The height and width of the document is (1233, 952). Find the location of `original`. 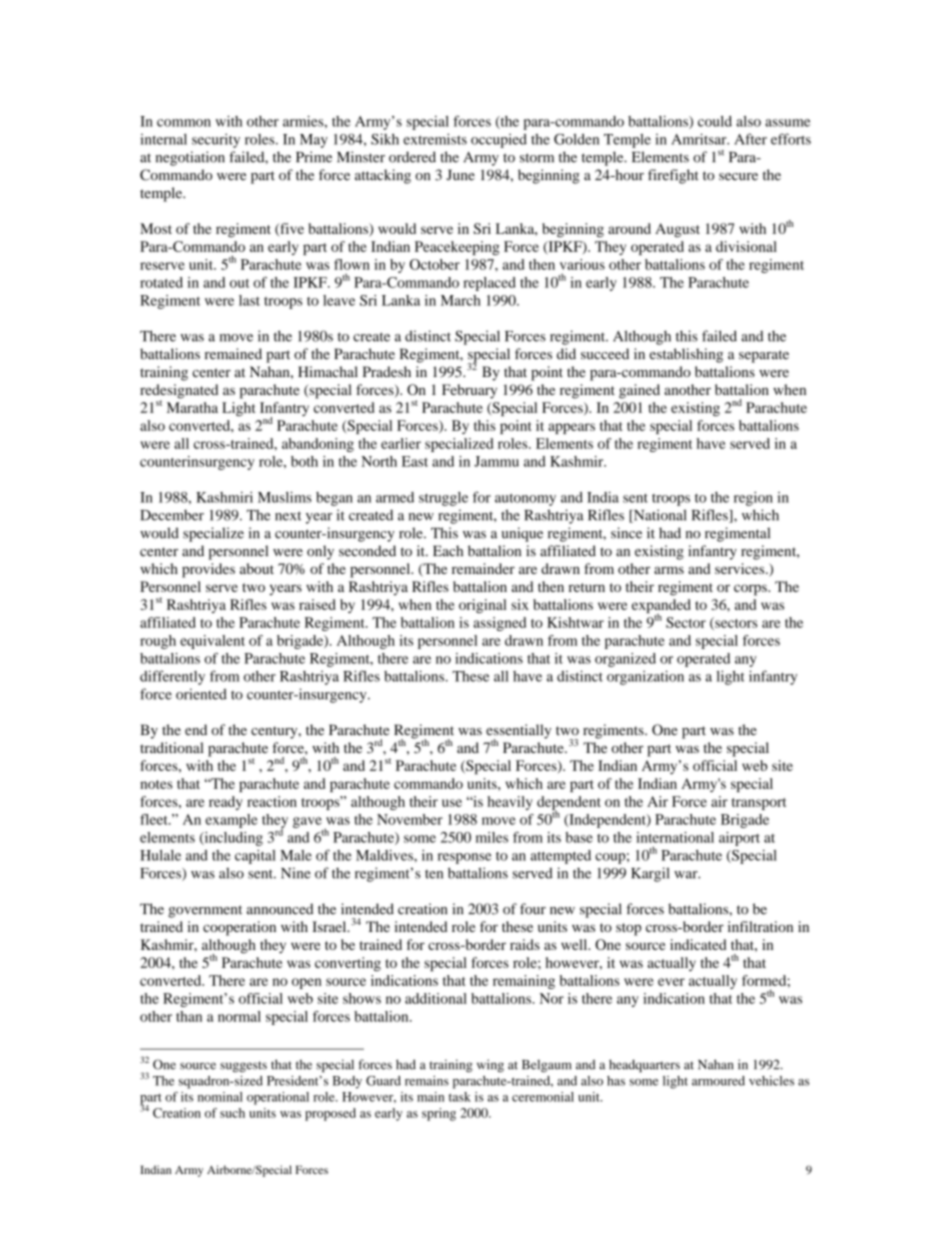

original is located at coordinates (483, 606).
